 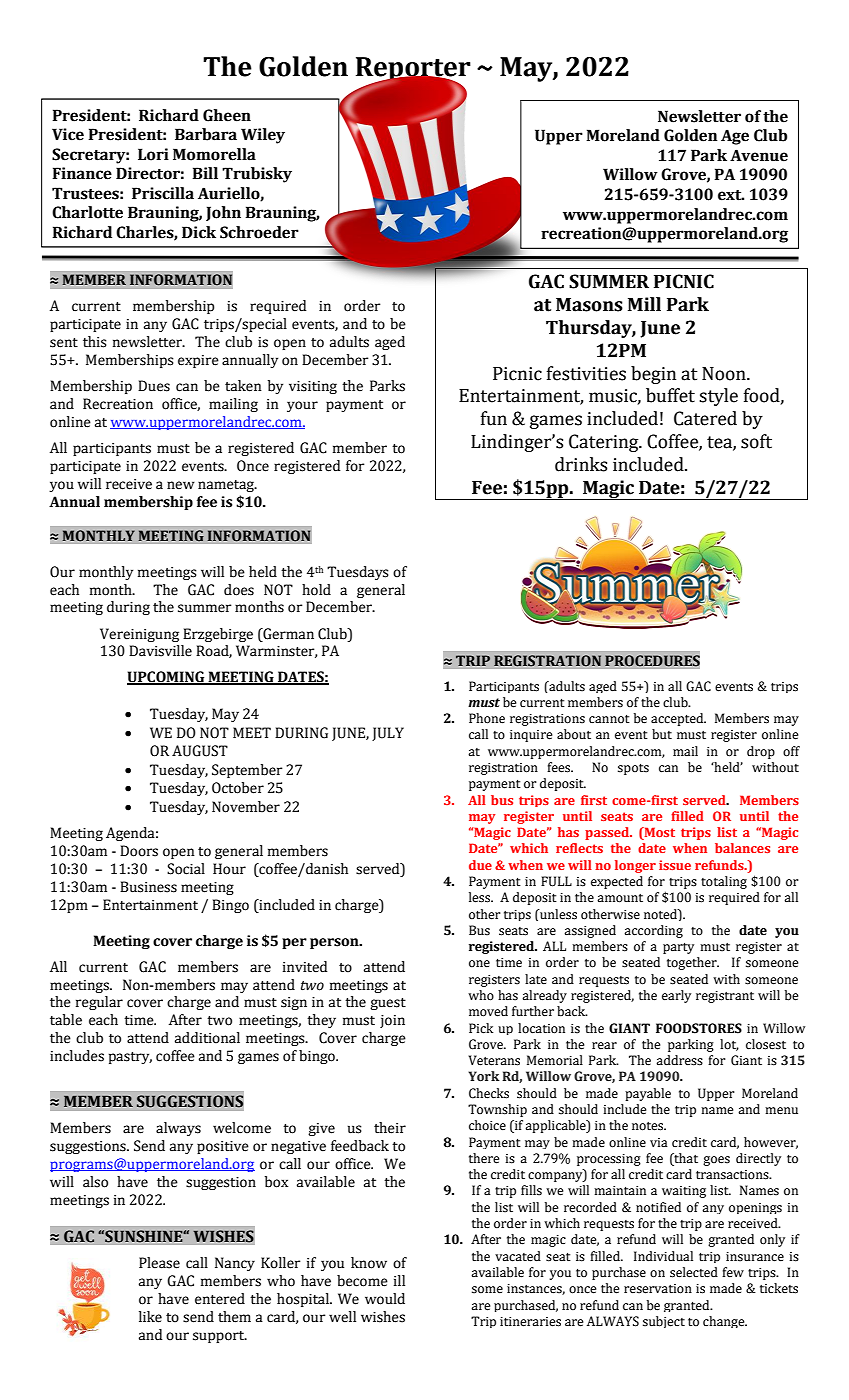 I want to click on join, so click(x=392, y=1021).
